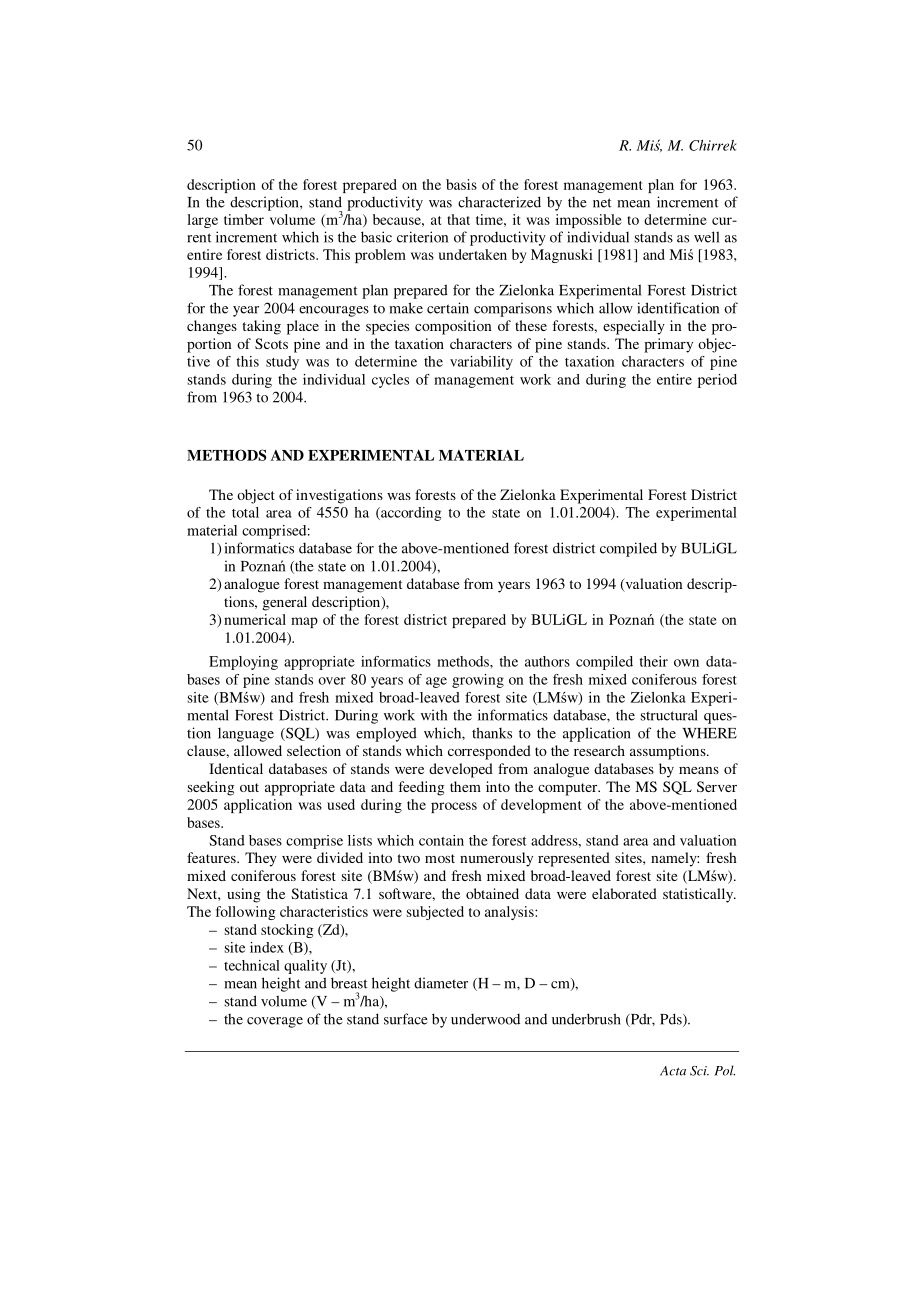 This page has width=924, height=1308. What do you see at coordinates (653, 661) in the page?
I see `their` at bounding box center [653, 661].
